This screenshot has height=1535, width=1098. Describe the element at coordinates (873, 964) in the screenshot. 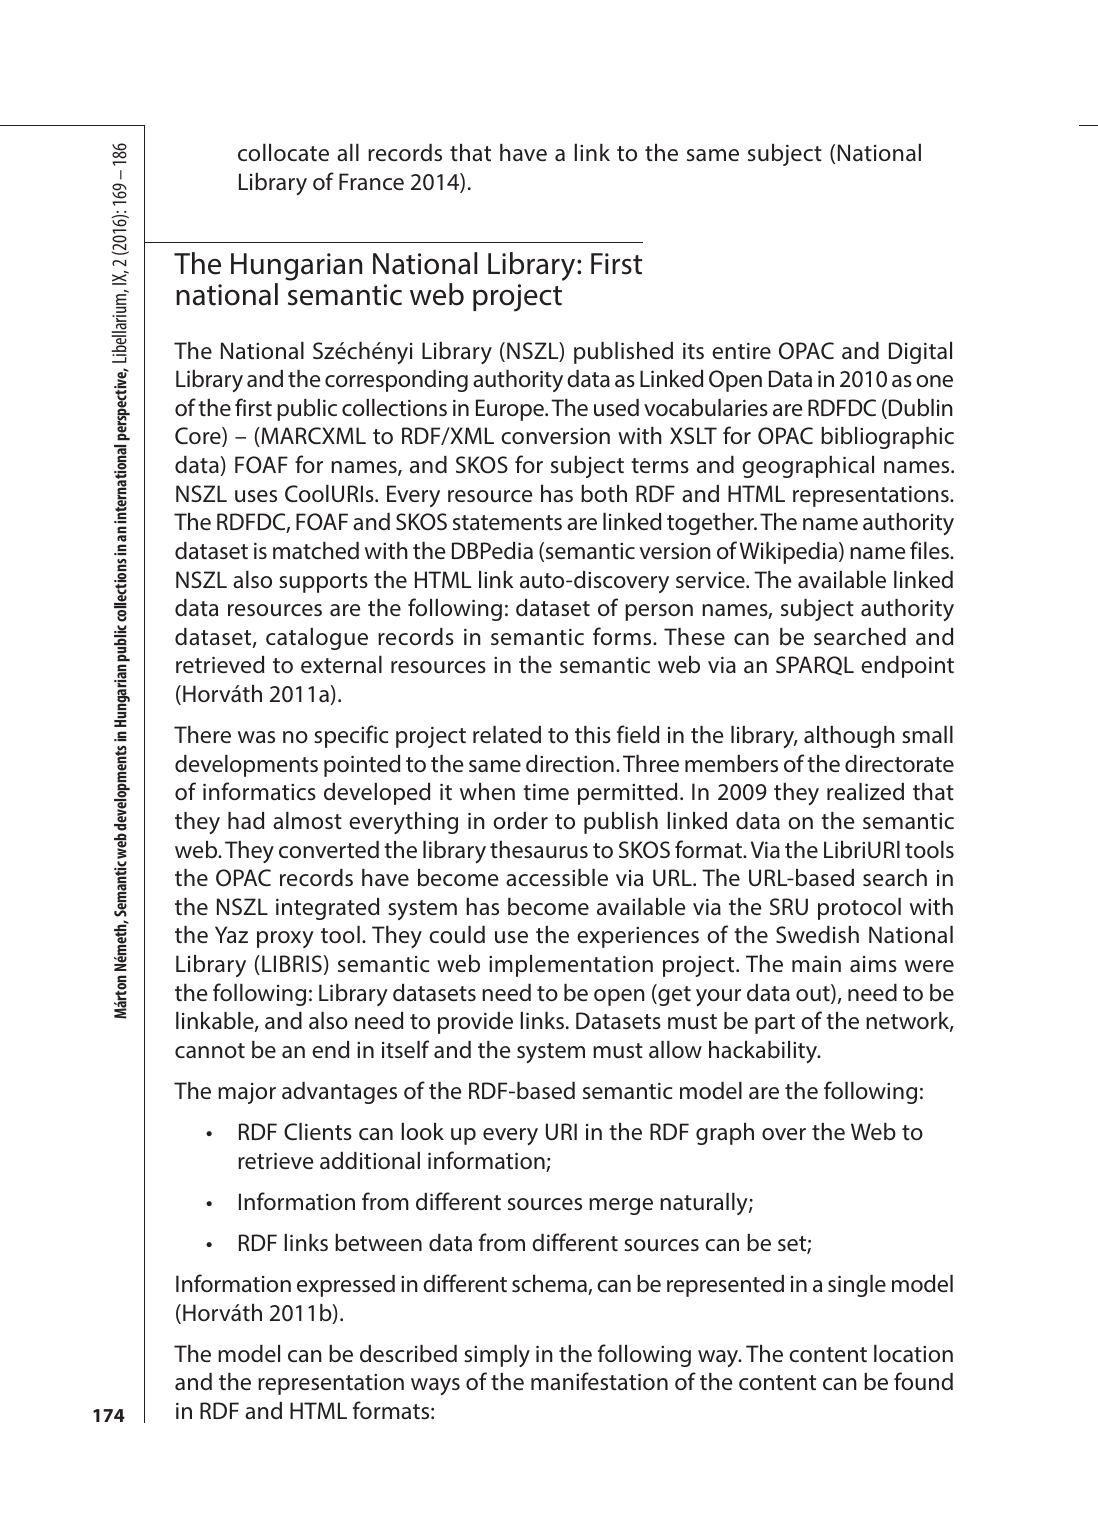

I see `aims` at that location.
